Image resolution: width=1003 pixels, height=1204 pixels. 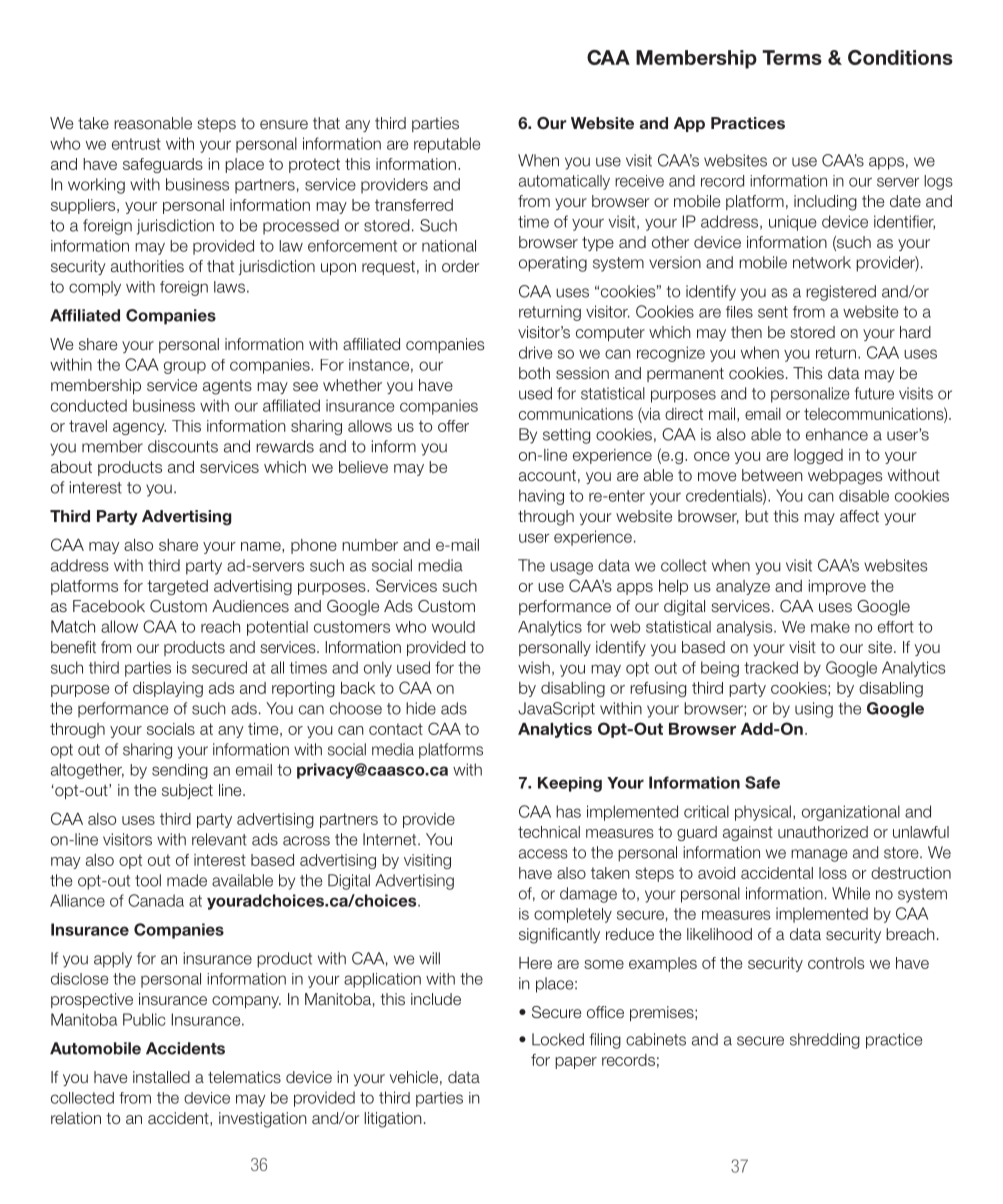 What do you see at coordinates (136, 144) in the page?
I see `entrust` at bounding box center [136, 144].
